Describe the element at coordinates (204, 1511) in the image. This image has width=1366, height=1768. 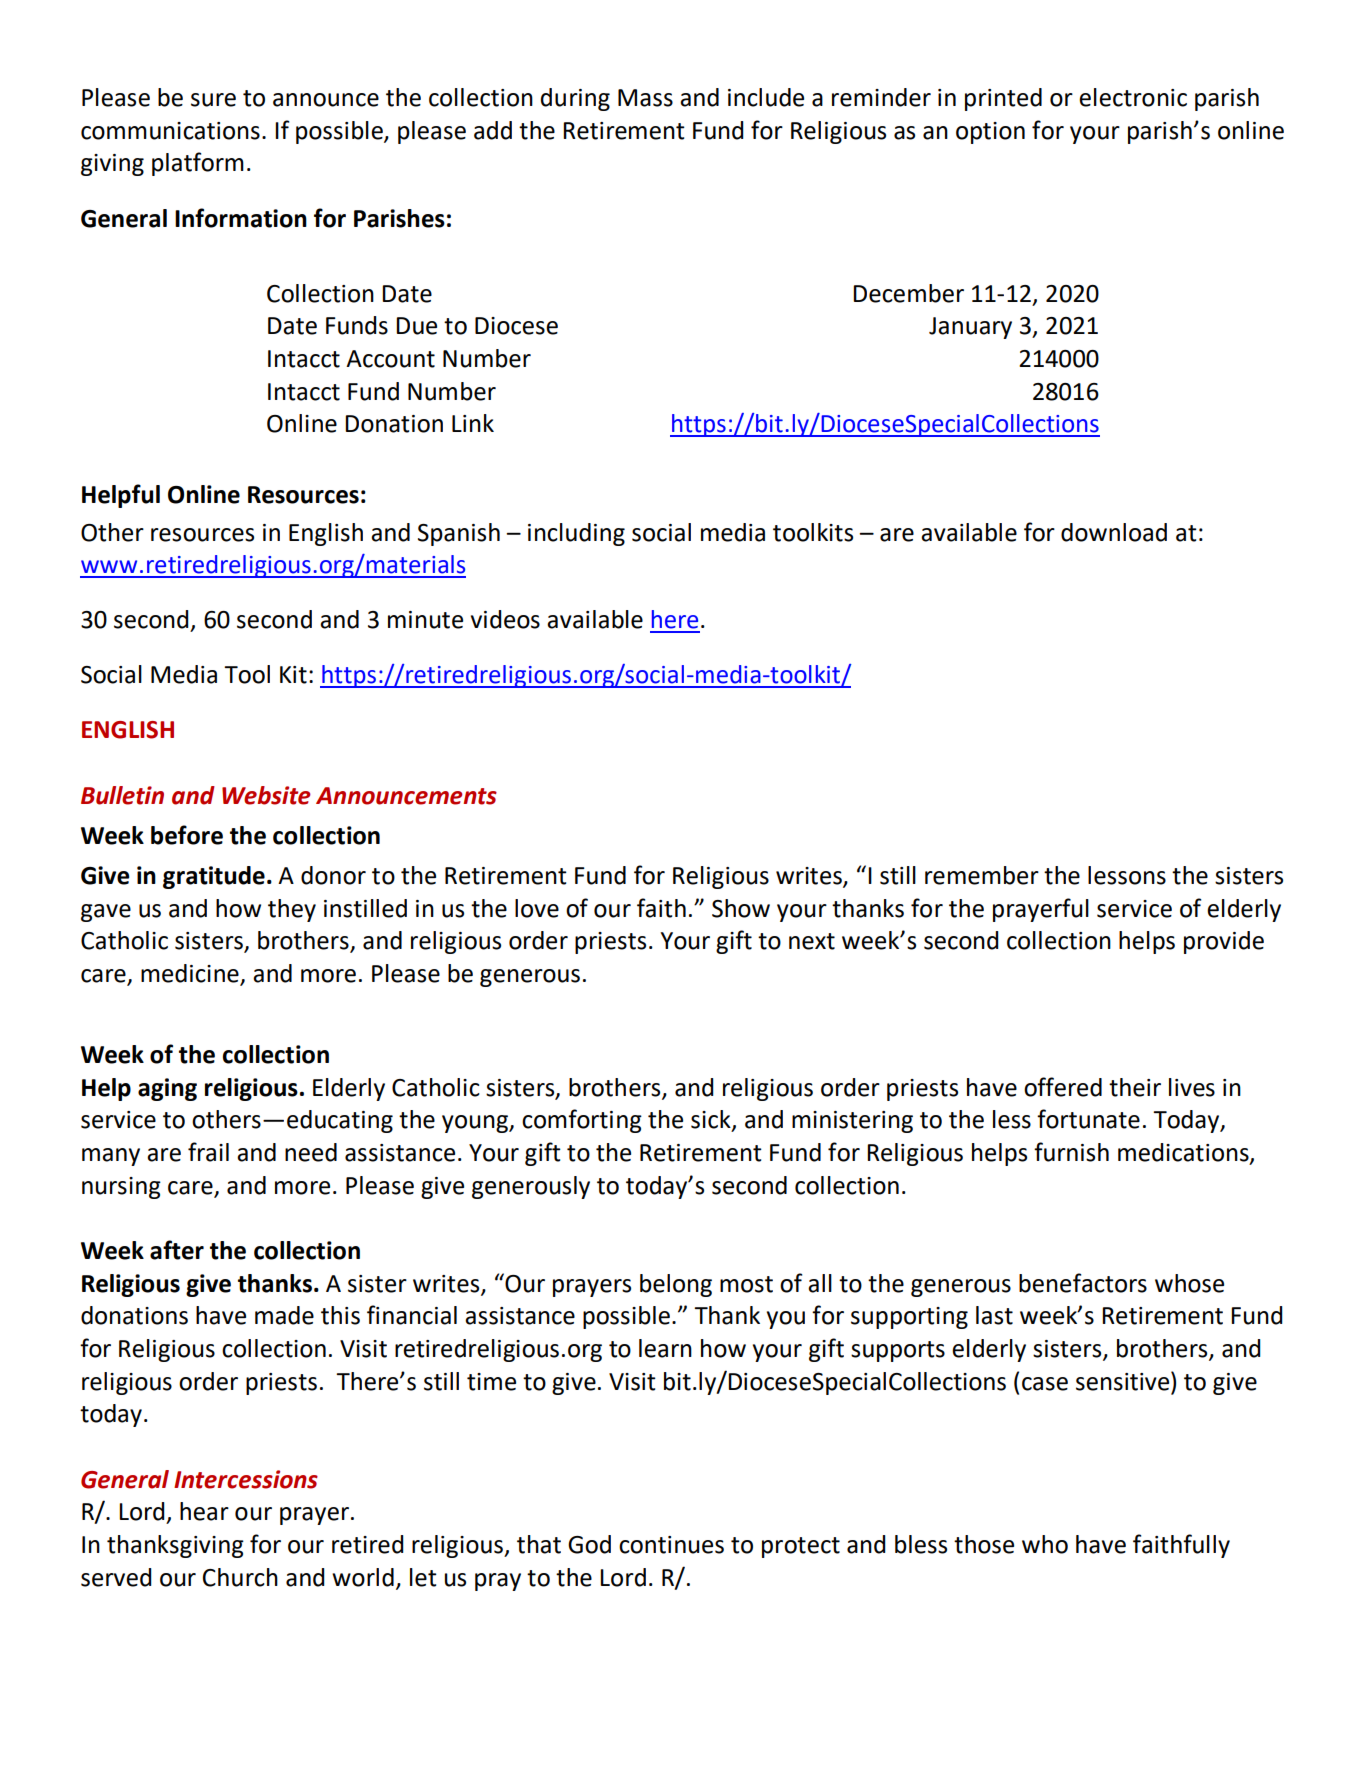
I see `hear` at that location.
